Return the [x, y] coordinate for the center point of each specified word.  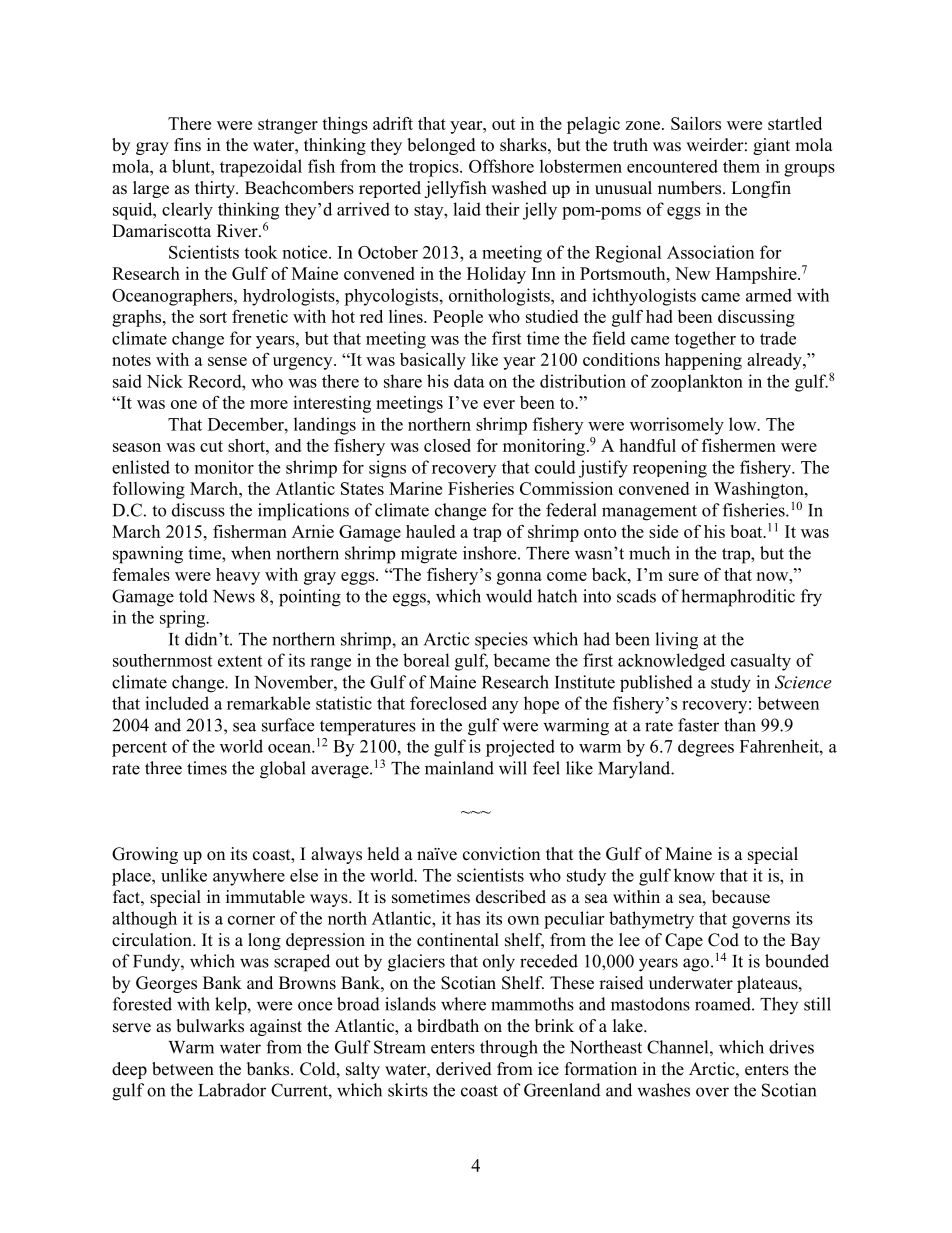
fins [187, 145]
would [509, 596]
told [193, 596]
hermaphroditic [738, 598]
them [741, 166]
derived [464, 1069]
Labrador [232, 1090]
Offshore [501, 166]
